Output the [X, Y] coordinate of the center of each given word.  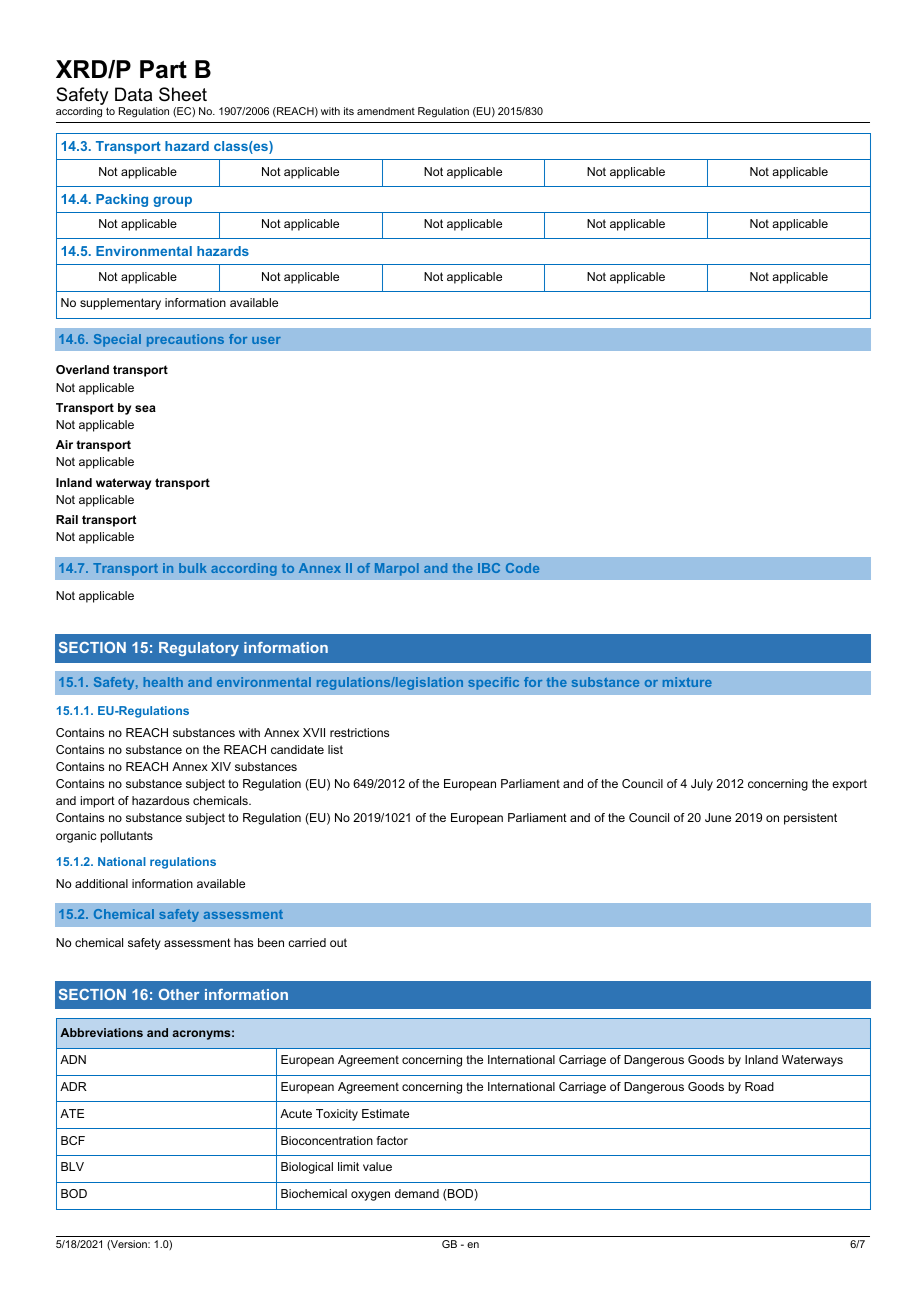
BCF [73, 1140]
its [349, 111]
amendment [386, 111]
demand [417, 1193]
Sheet [183, 94]
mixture [687, 682]
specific [493, 683]
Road [759, 1086]
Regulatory [199, 649]
